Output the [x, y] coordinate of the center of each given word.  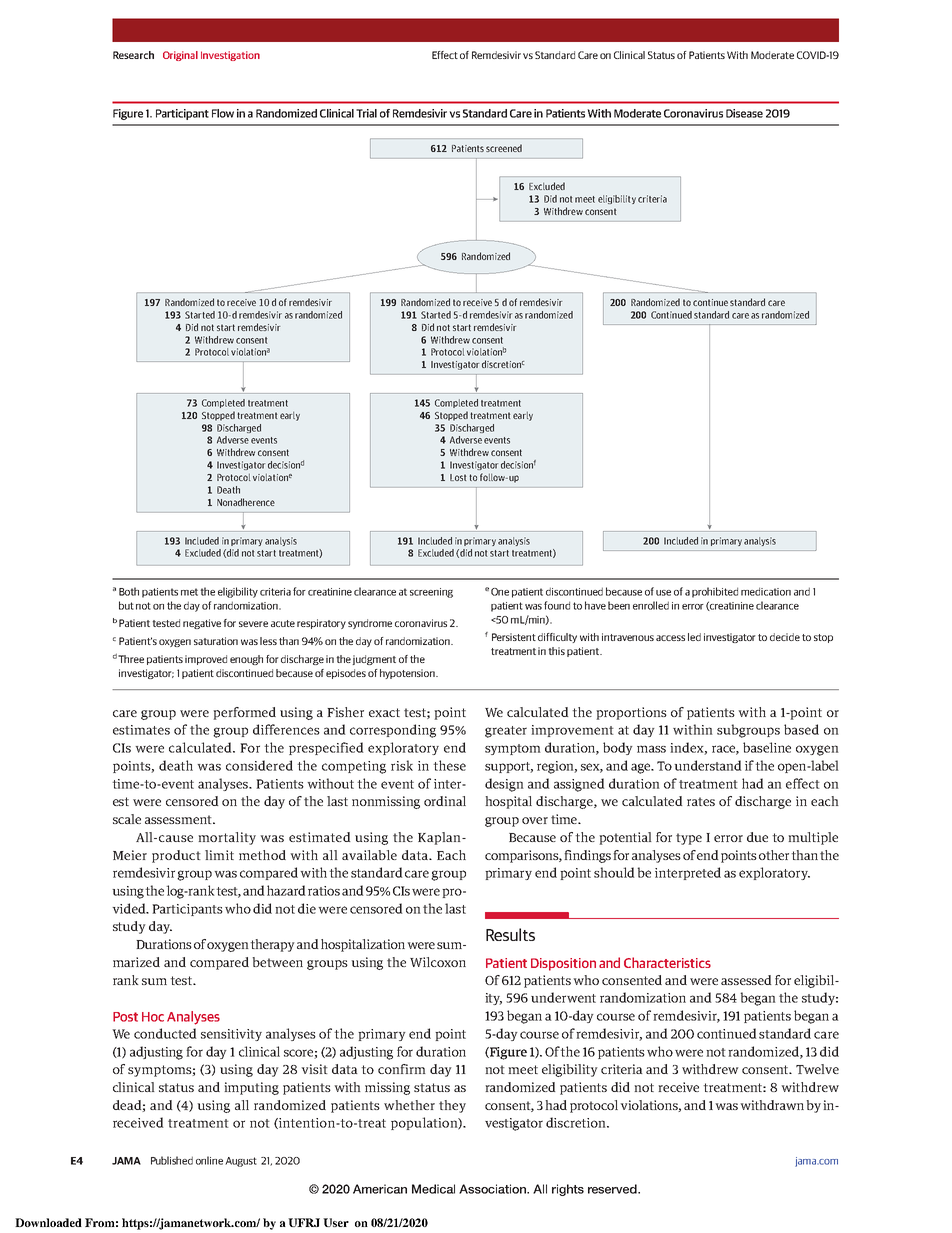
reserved [613, 1189]
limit [219, 855]
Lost [458, 477]
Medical [433, 1189]
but [126, 605]
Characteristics [667, 962]
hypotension [408, 674]
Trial [366, 113]
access [670, 638]
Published [172, 1160]
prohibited [715, 592]
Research [133, 55]
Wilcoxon [438, 962]
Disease [744, 113]
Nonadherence [246, 502]
